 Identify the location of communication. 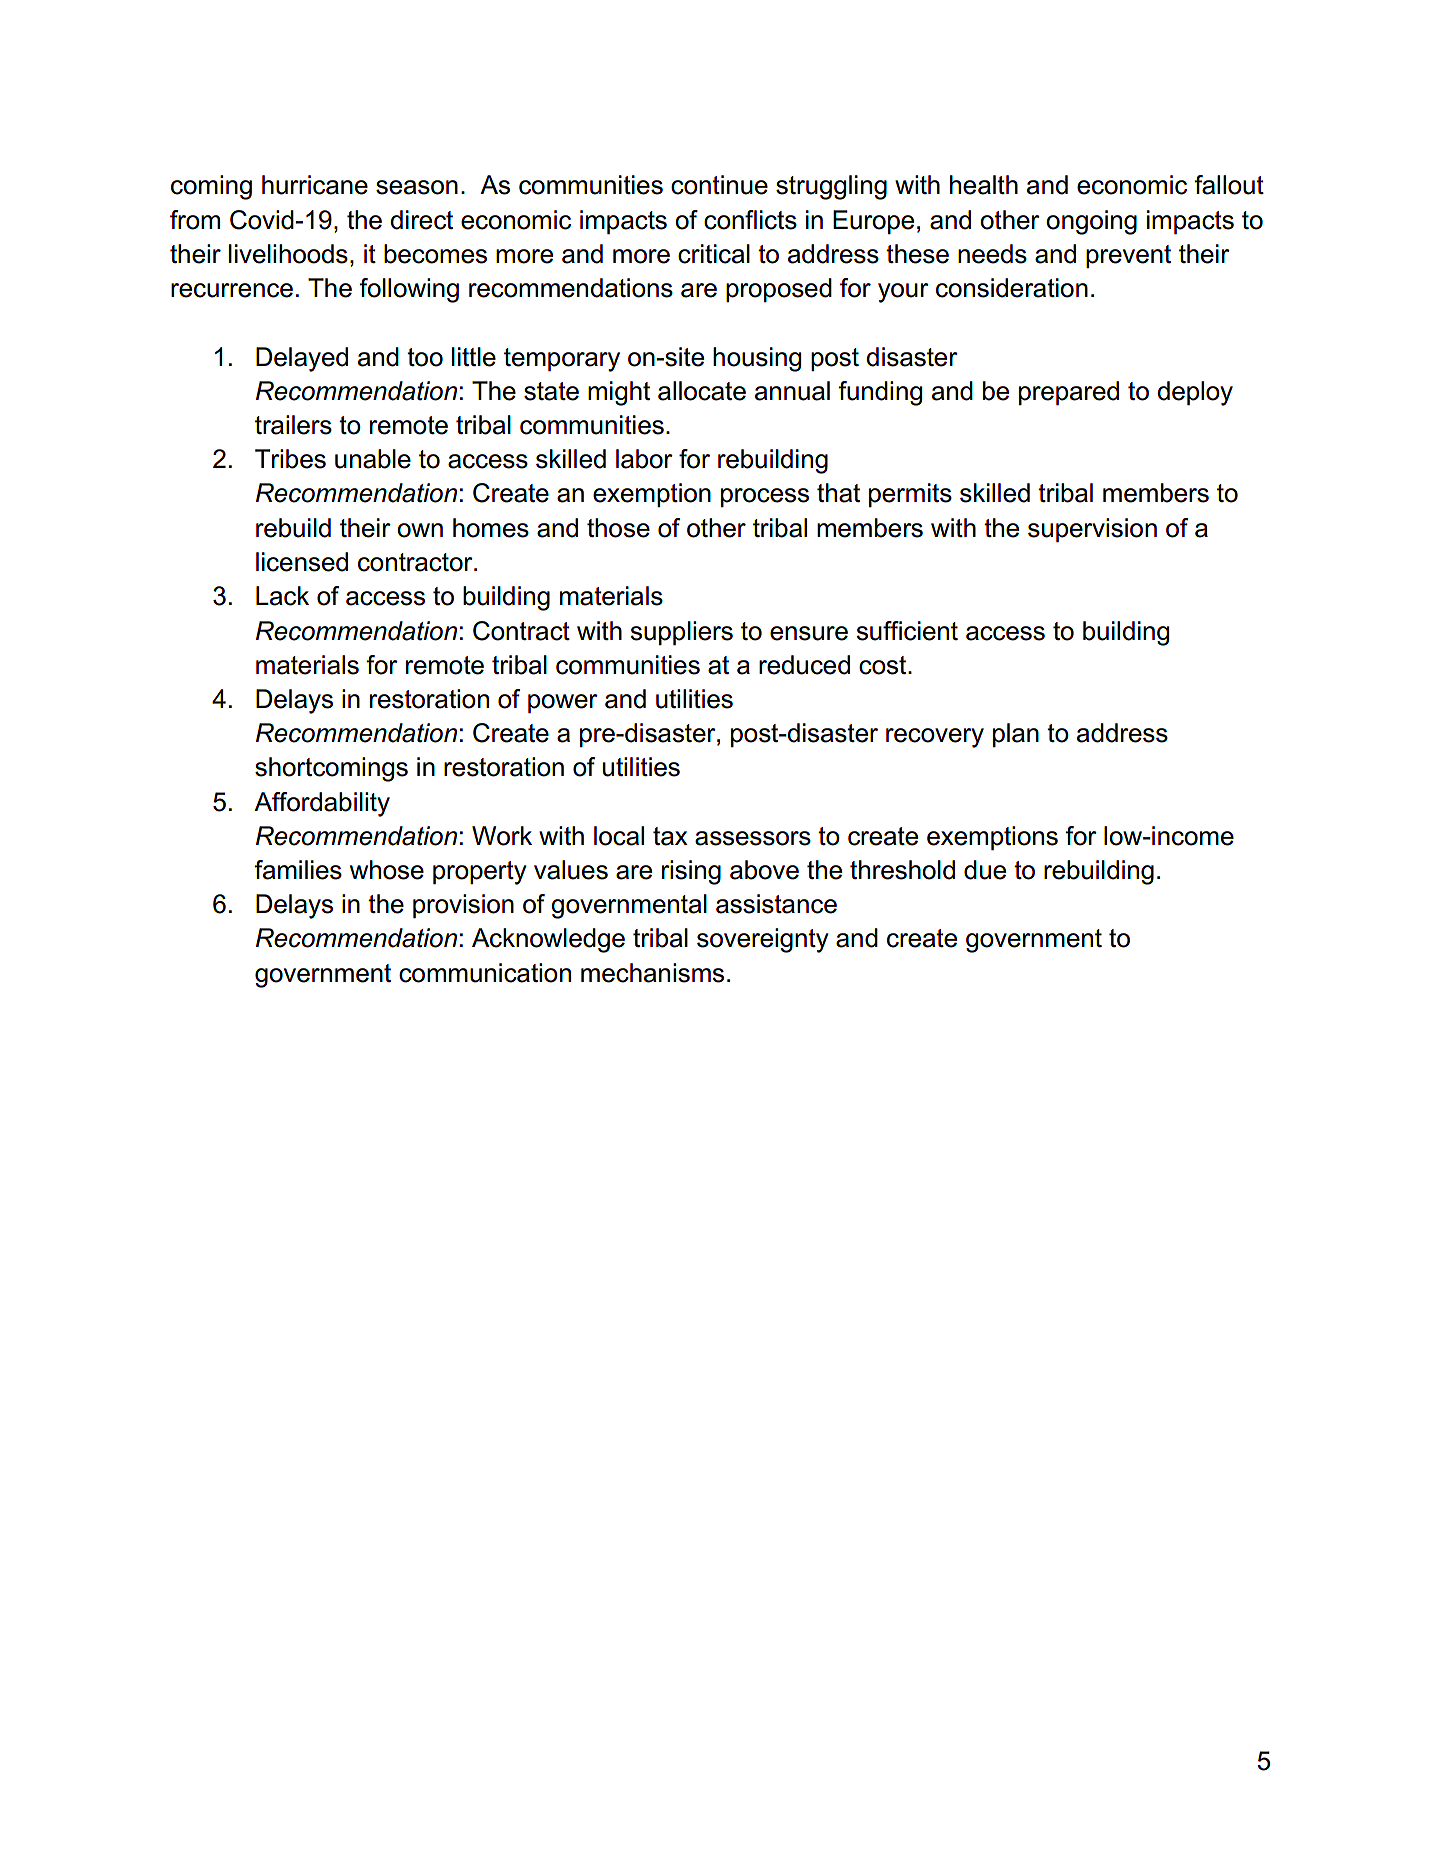
(485, 973).
